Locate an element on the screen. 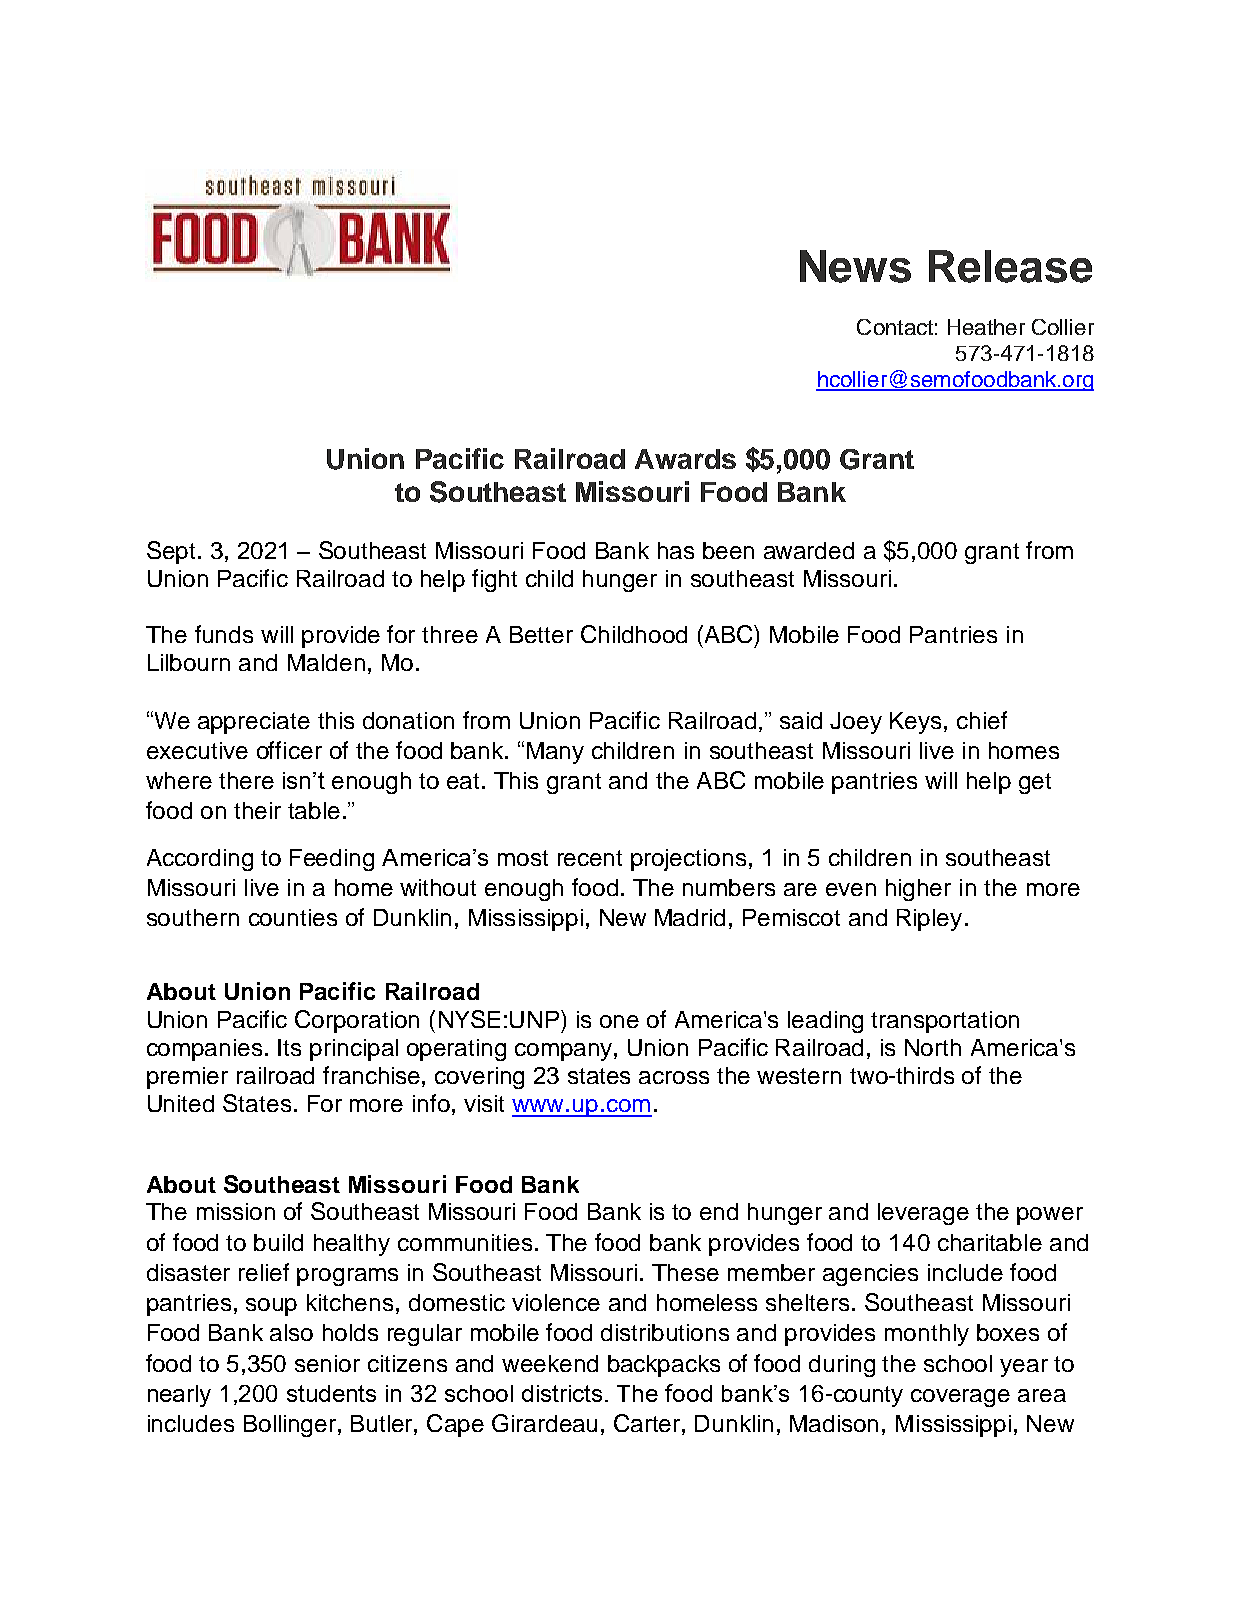  Malden is located at coordinates (326, 662).
